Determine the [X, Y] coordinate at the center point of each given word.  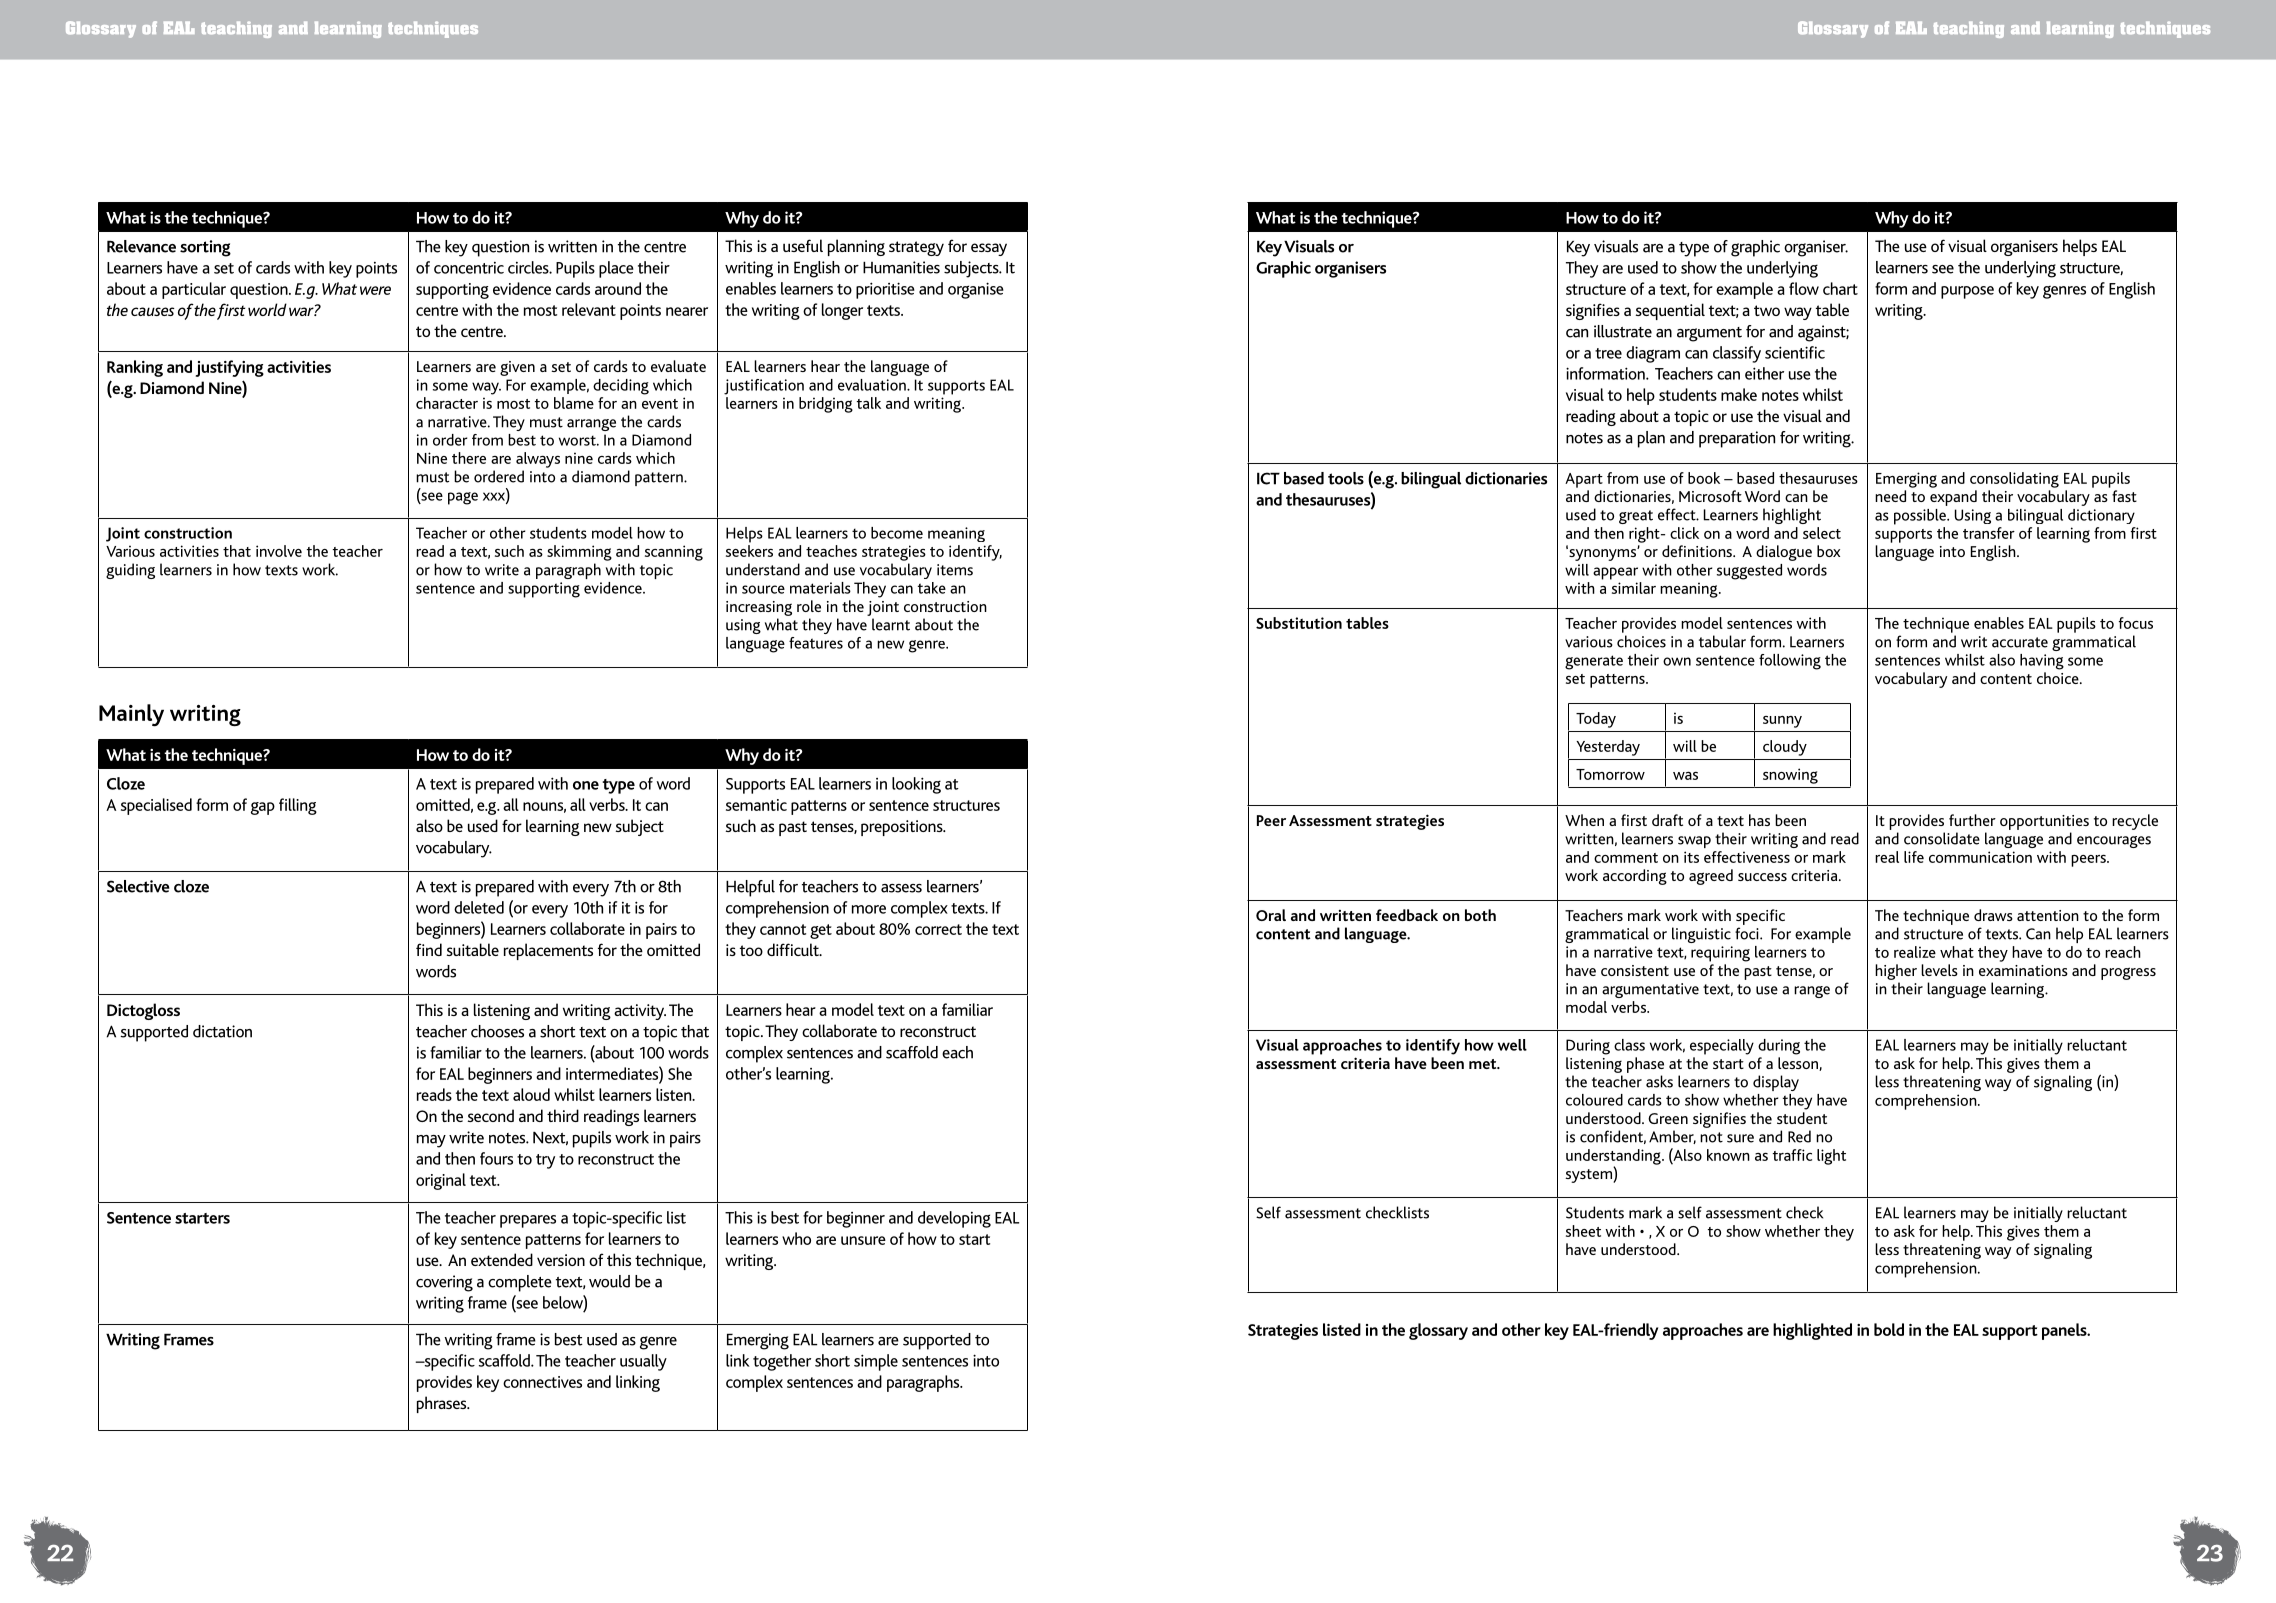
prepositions [903, 828]
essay [989, 249]
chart [1840, 288]
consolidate [1942, 838]
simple [876, 1362]
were [375, 290]
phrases [443, 1404]
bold [1889, 1329]
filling [298, 806]
